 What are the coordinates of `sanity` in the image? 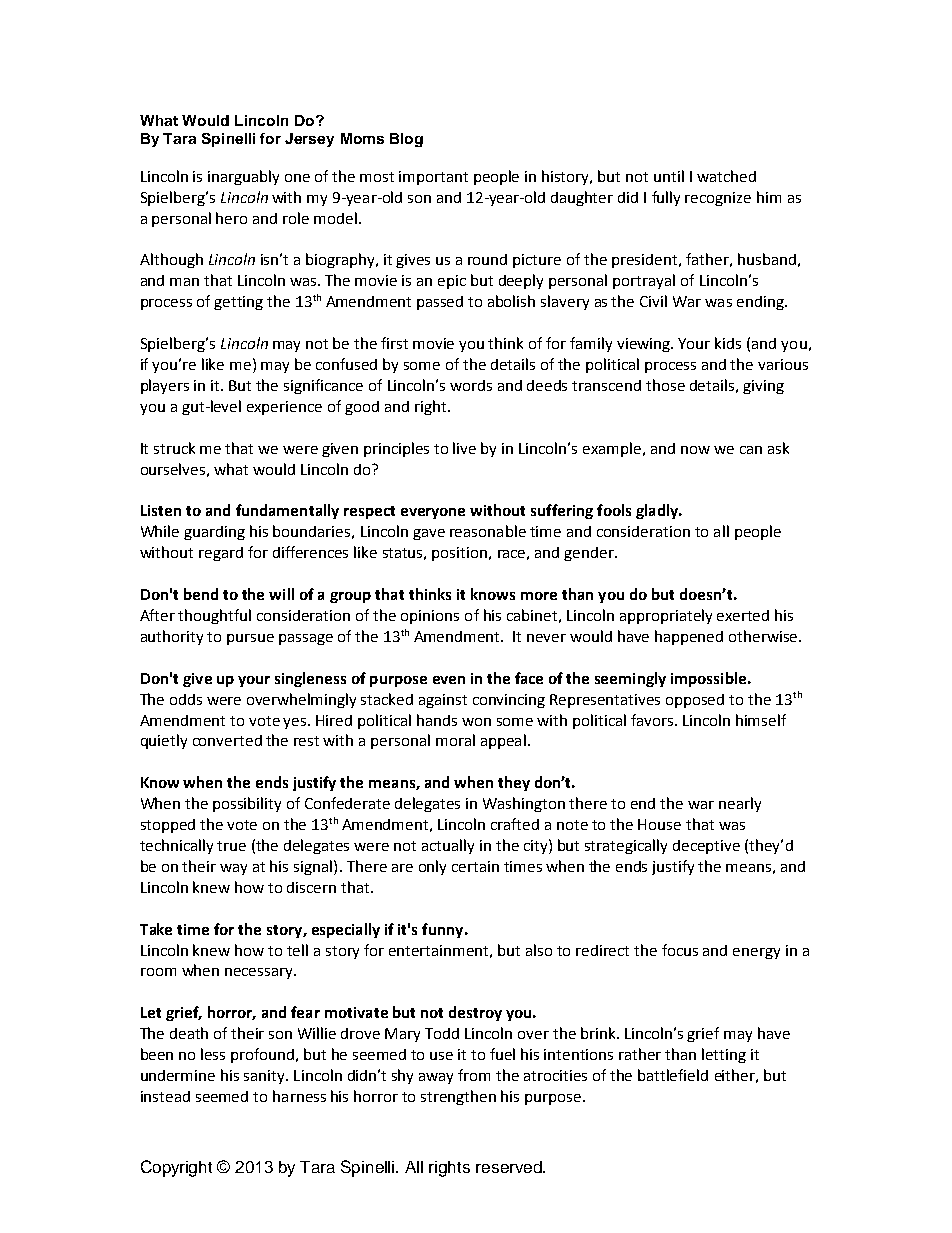 It's located at (266, 1077).
